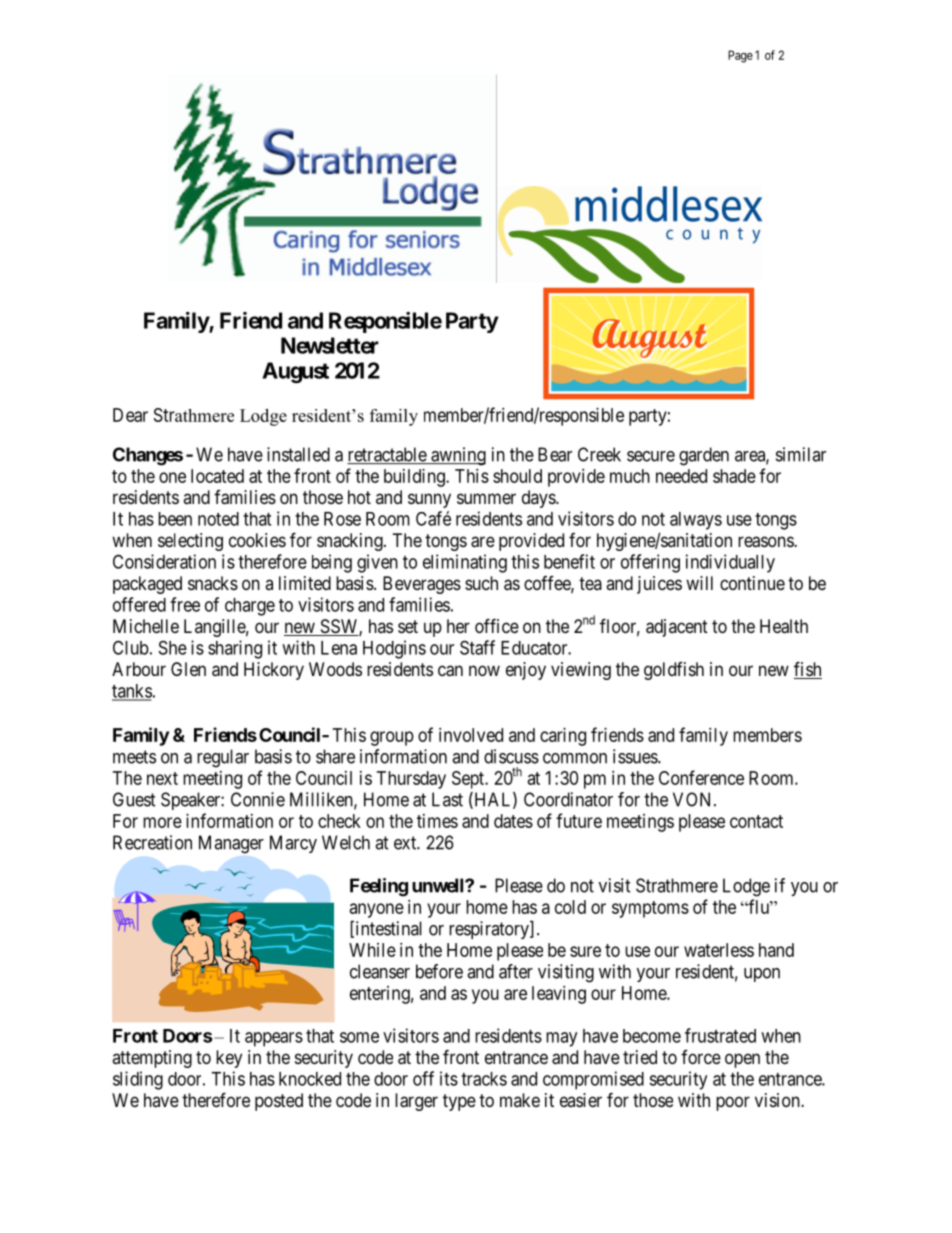 This page has width=952, height=1233. Describe the element at coordinates (330, 345) in the page. I see `Newsletter` at that location.
